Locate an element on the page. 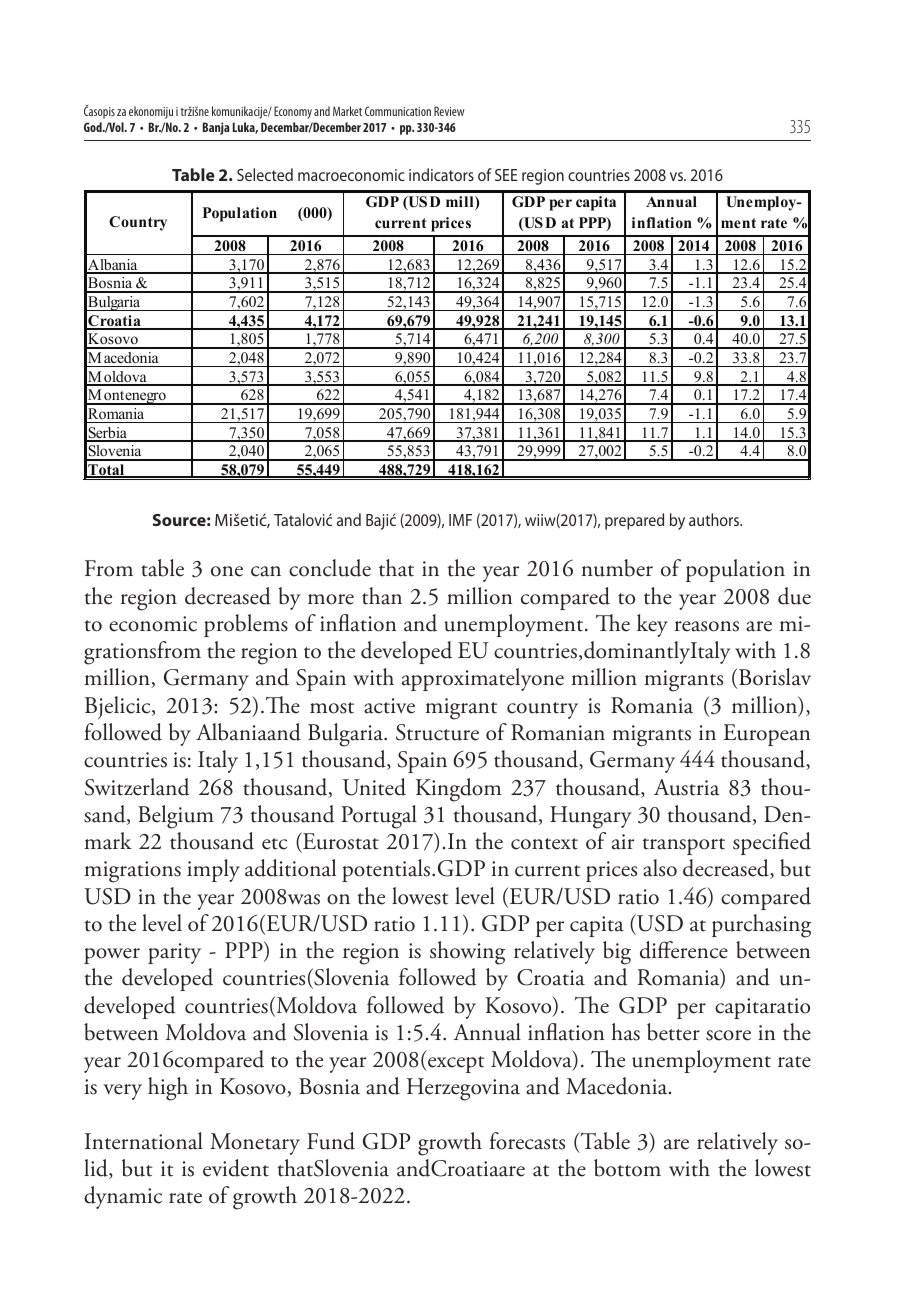  Austria is located at coordinates (687, 787).
